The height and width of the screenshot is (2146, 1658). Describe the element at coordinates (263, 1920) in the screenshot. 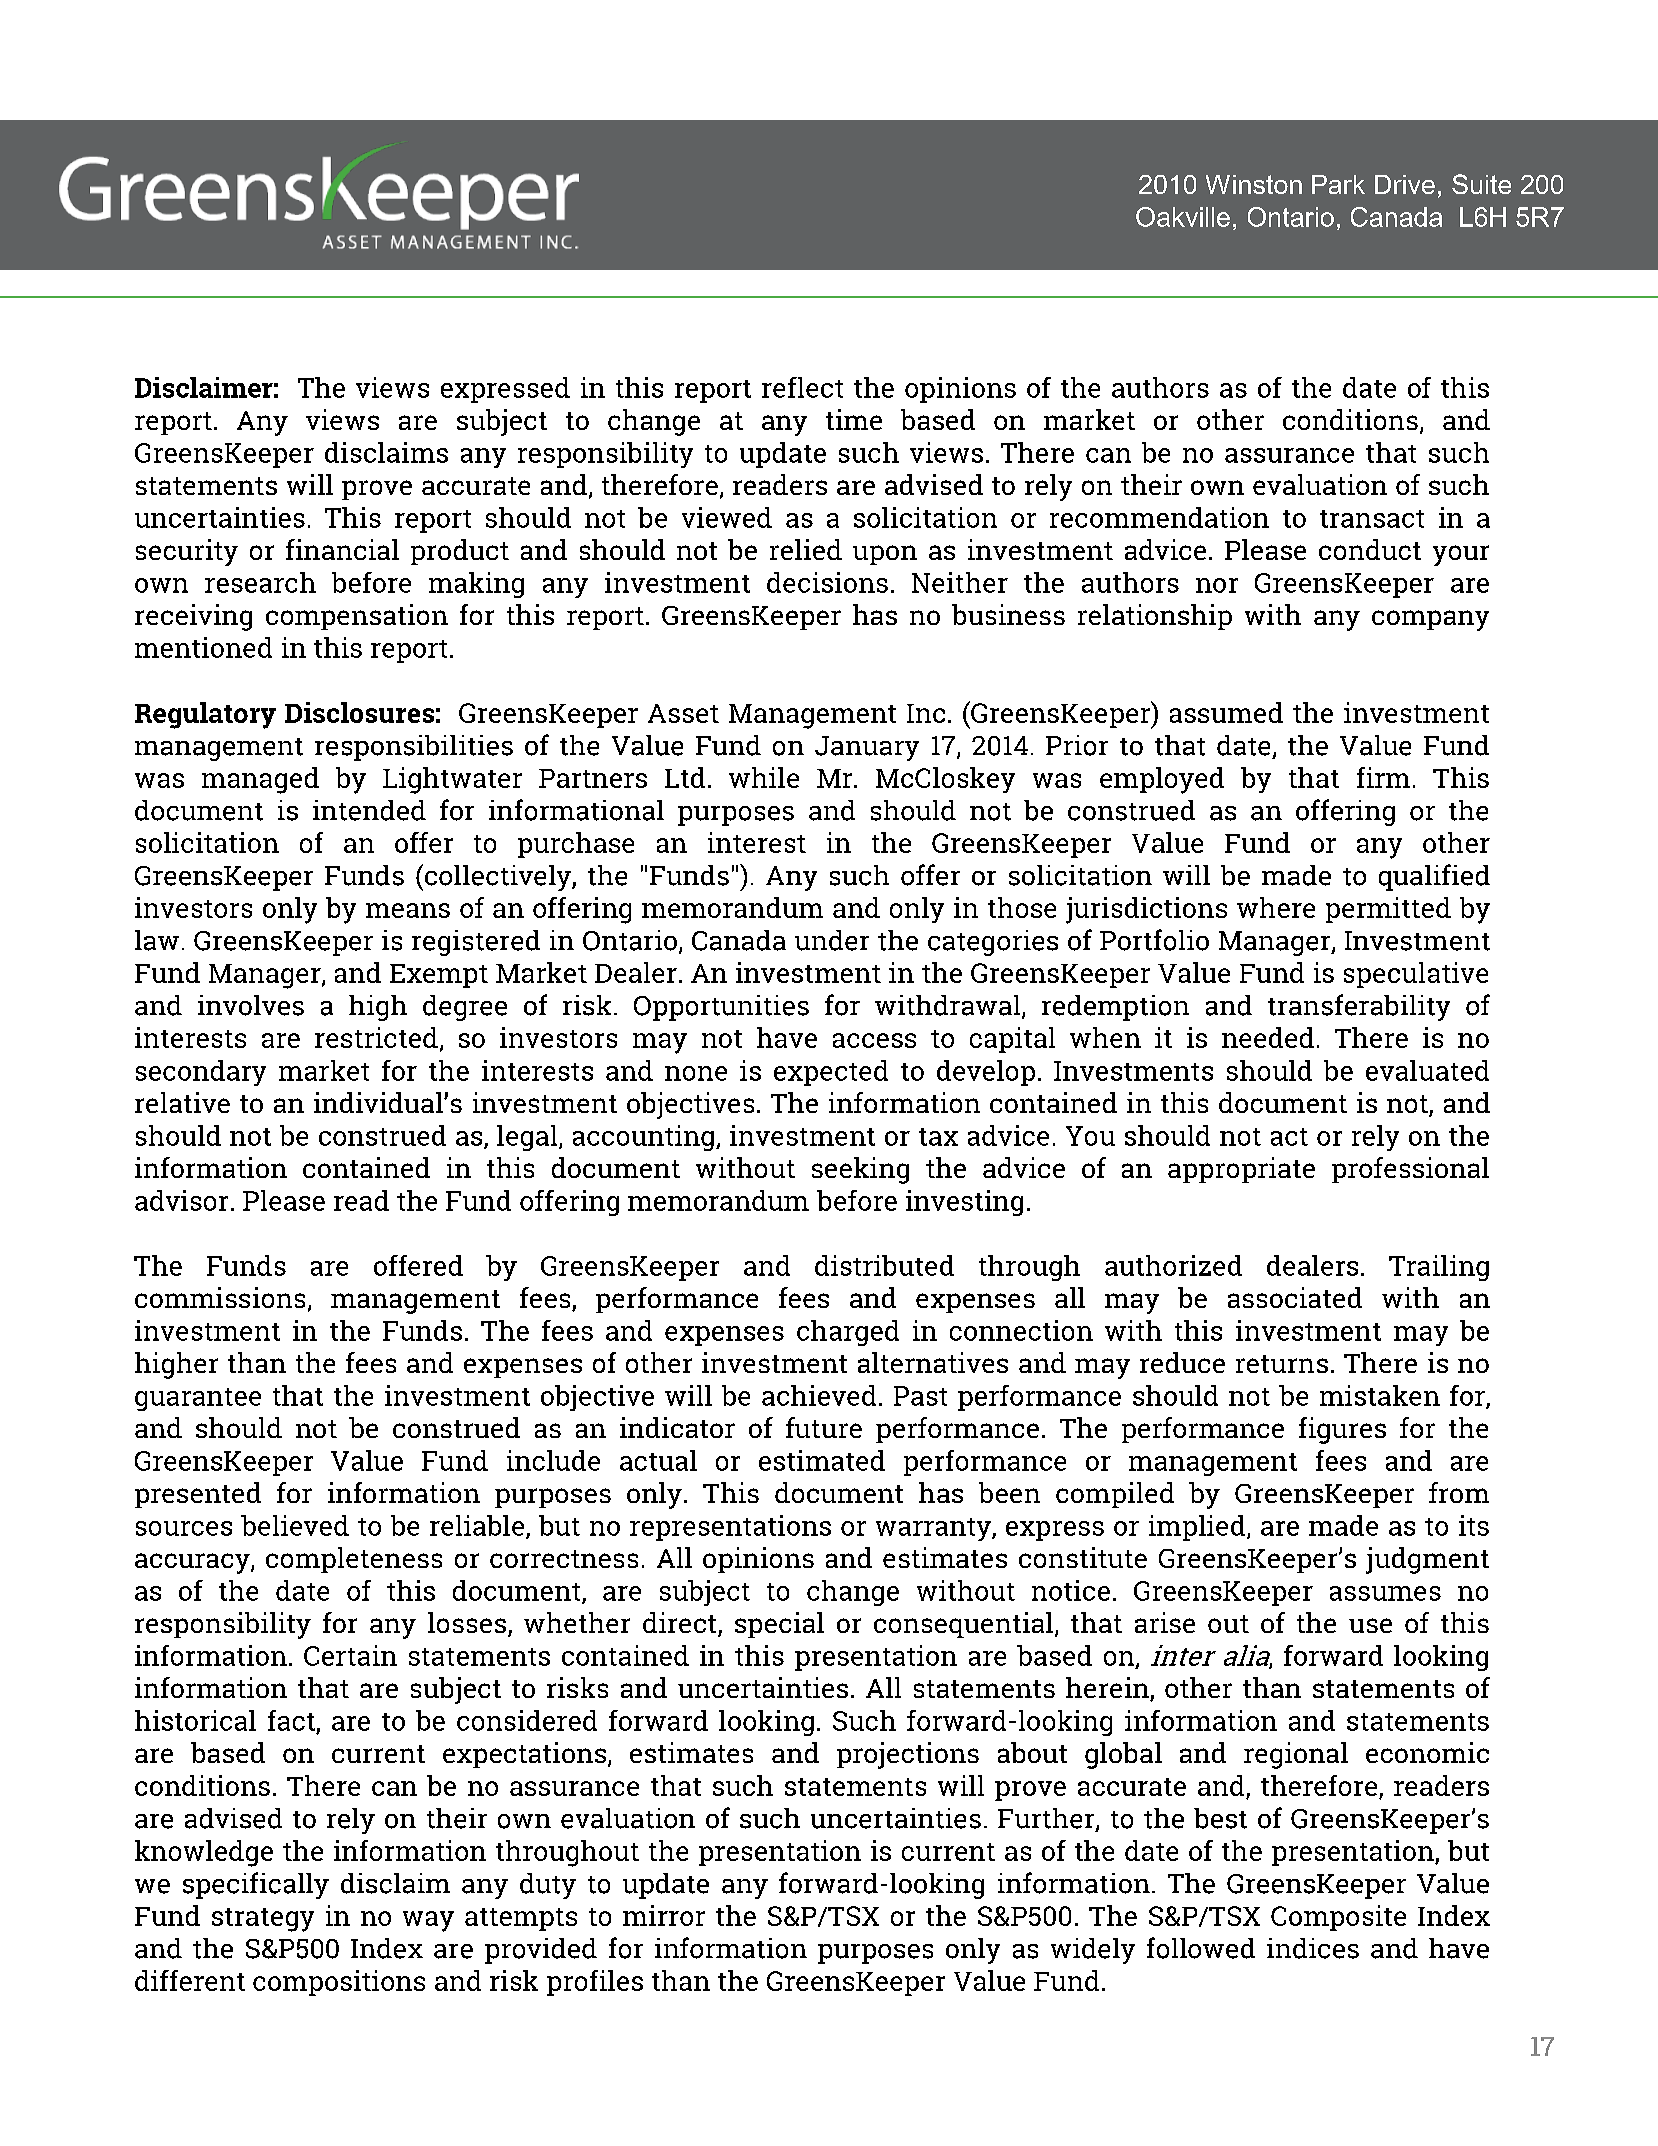

I see `strategy` at that location.
